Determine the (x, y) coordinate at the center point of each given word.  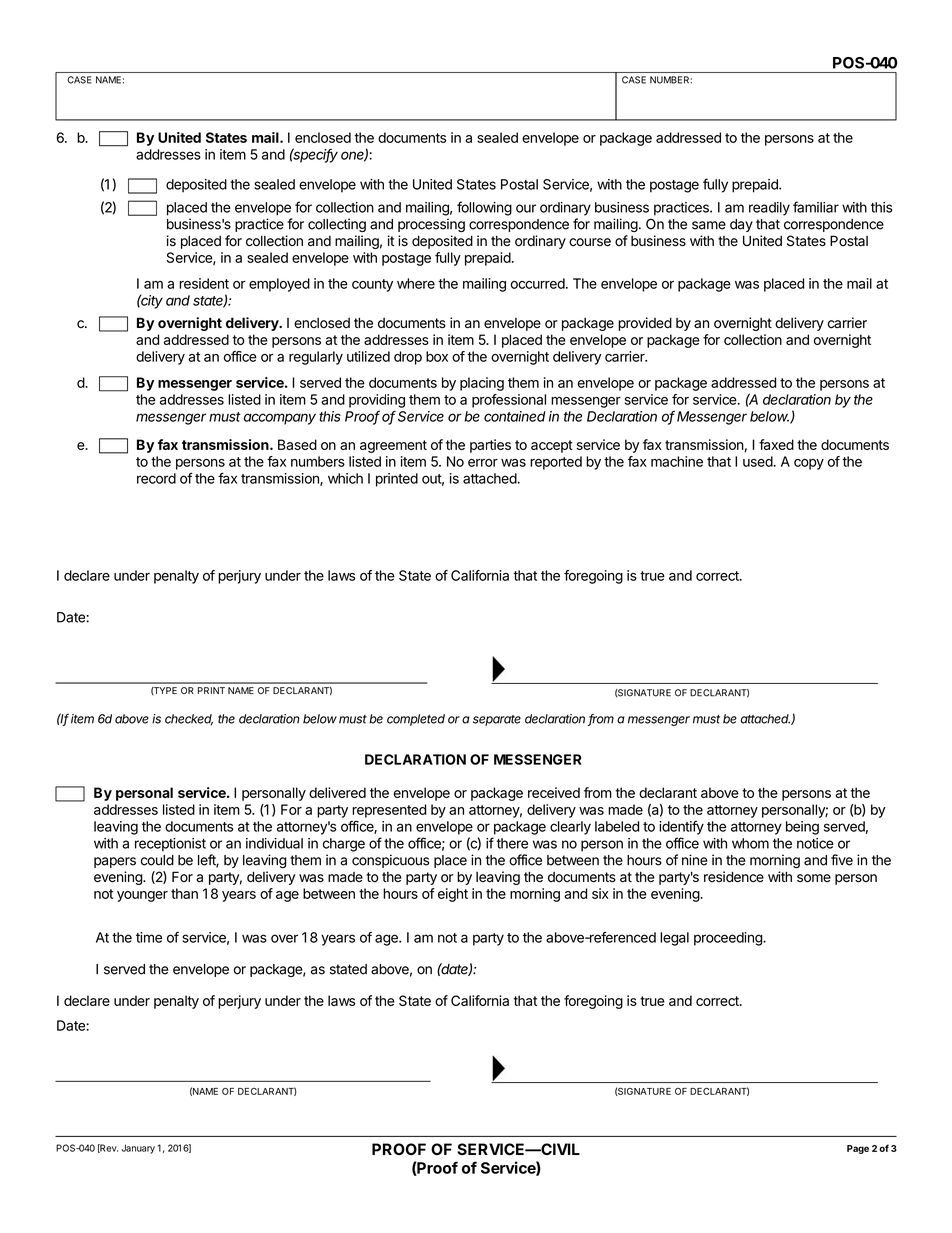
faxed (776, 444)
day (741, 225)
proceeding (729, 939)
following (484, 208)
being (802, 828)
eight (453, 895)
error (483, 463)
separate (497, 720)
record (156, 478)
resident (204, 283)
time (149, 937)
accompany (280, 419)
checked (189, 720)
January (138, 1149)
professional (509, 401)
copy (809, 464)
